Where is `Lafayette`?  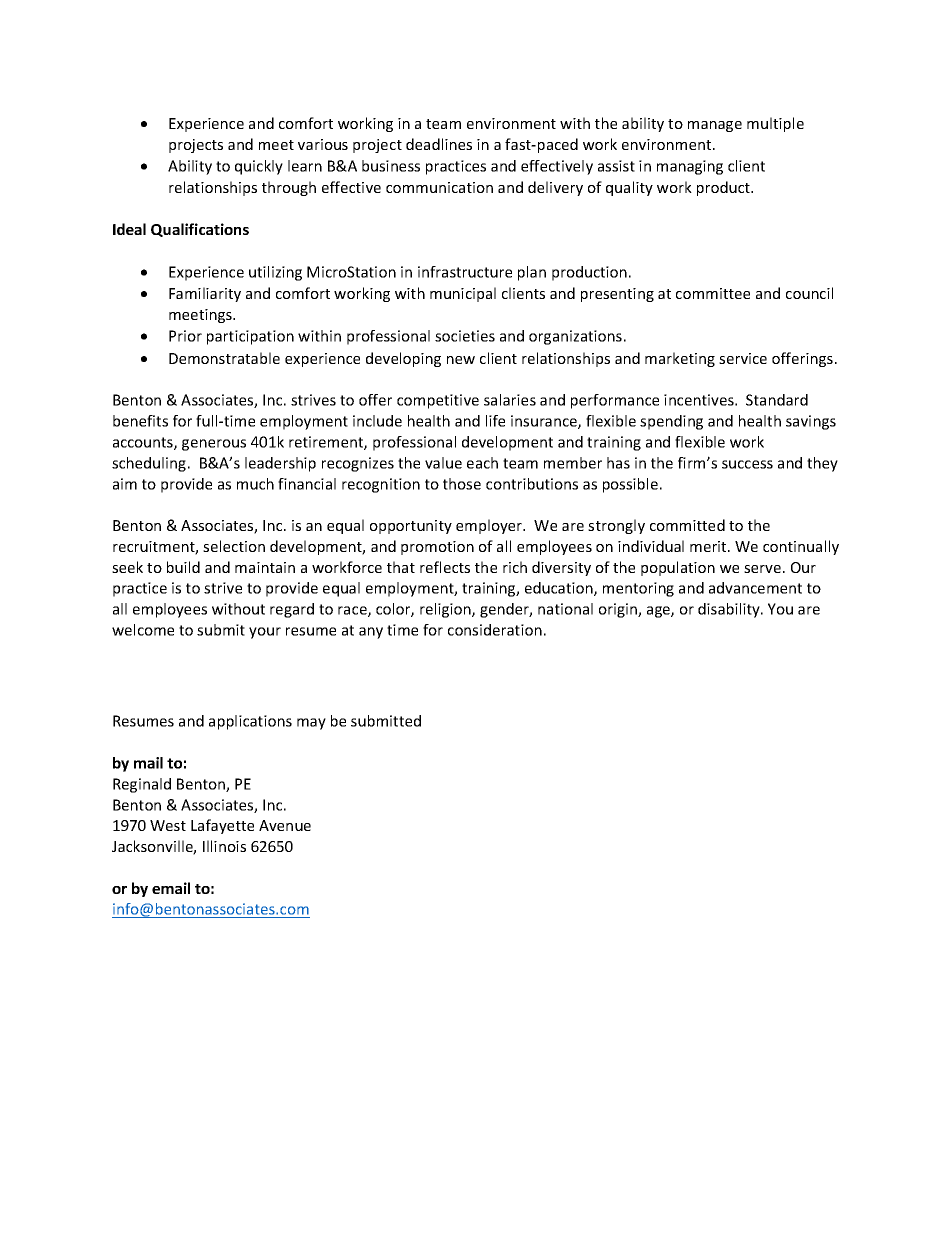 Lafayette is located at coordinates (222, 826).
